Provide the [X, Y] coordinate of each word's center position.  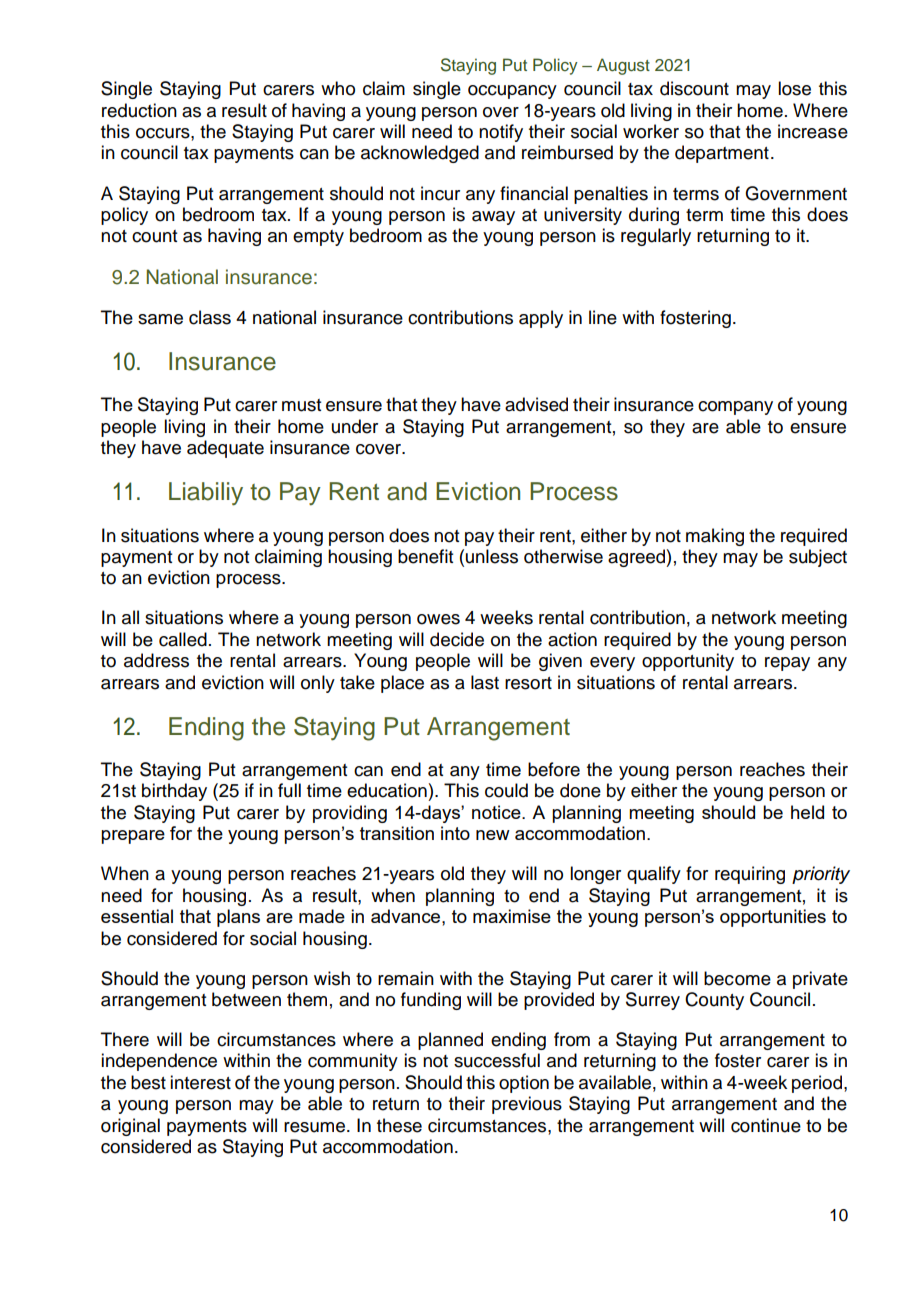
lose [794, 88]
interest [200, 1082]
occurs [164, 133]
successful [497, 1060]
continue [766, 1125]
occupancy [512, 92]
